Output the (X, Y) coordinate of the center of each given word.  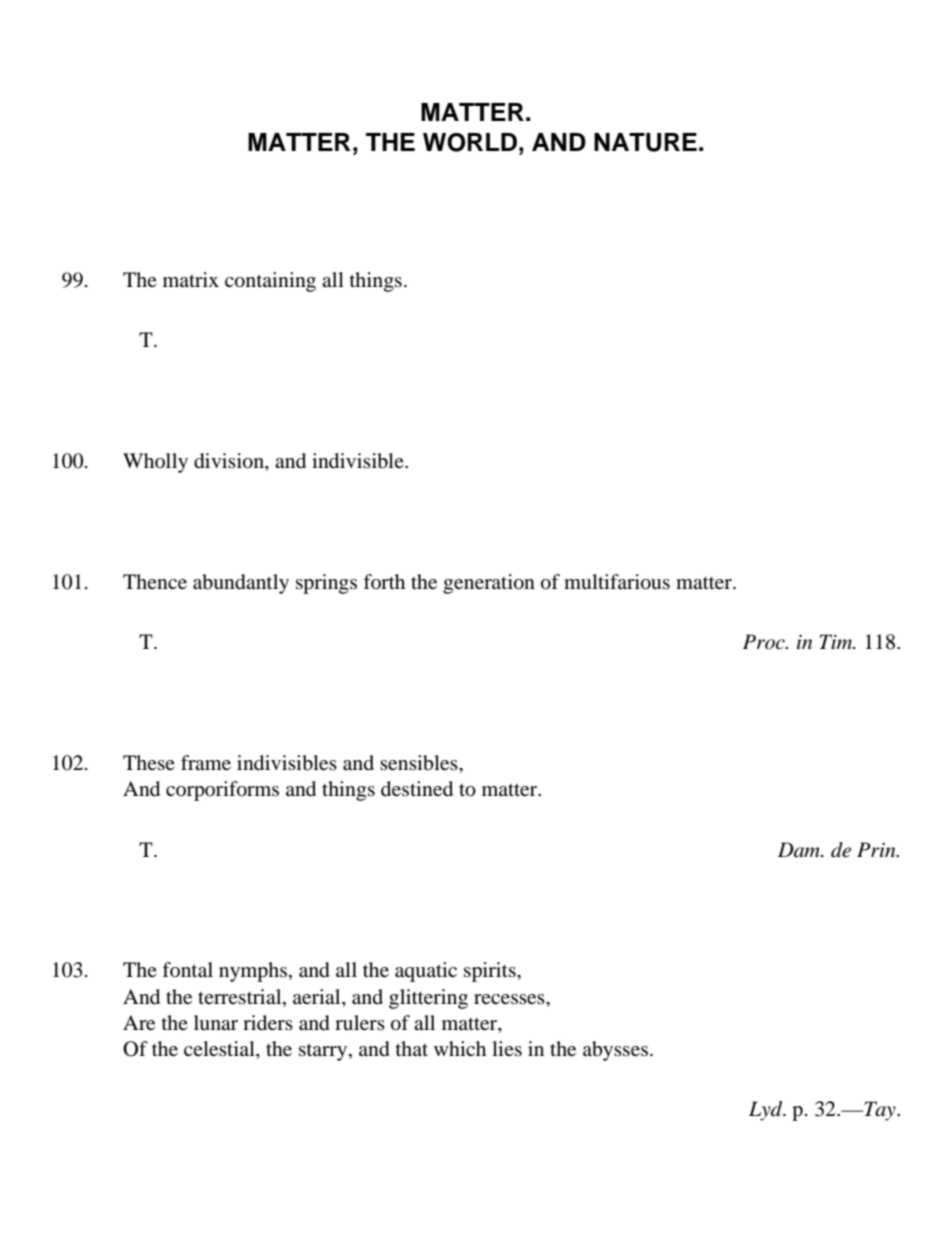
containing (270, 282)
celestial (220, 1050)
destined (417, 789)
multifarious (617, 582)
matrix (191, 279)
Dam (800, 850)
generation (489, 584)
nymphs (253, 972)
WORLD (470, 142)
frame (206, 762)
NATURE (645, 142)
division (230, 462)
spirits (491, 972)
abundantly (241, 584)
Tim (837, 641)
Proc (765, 642)
